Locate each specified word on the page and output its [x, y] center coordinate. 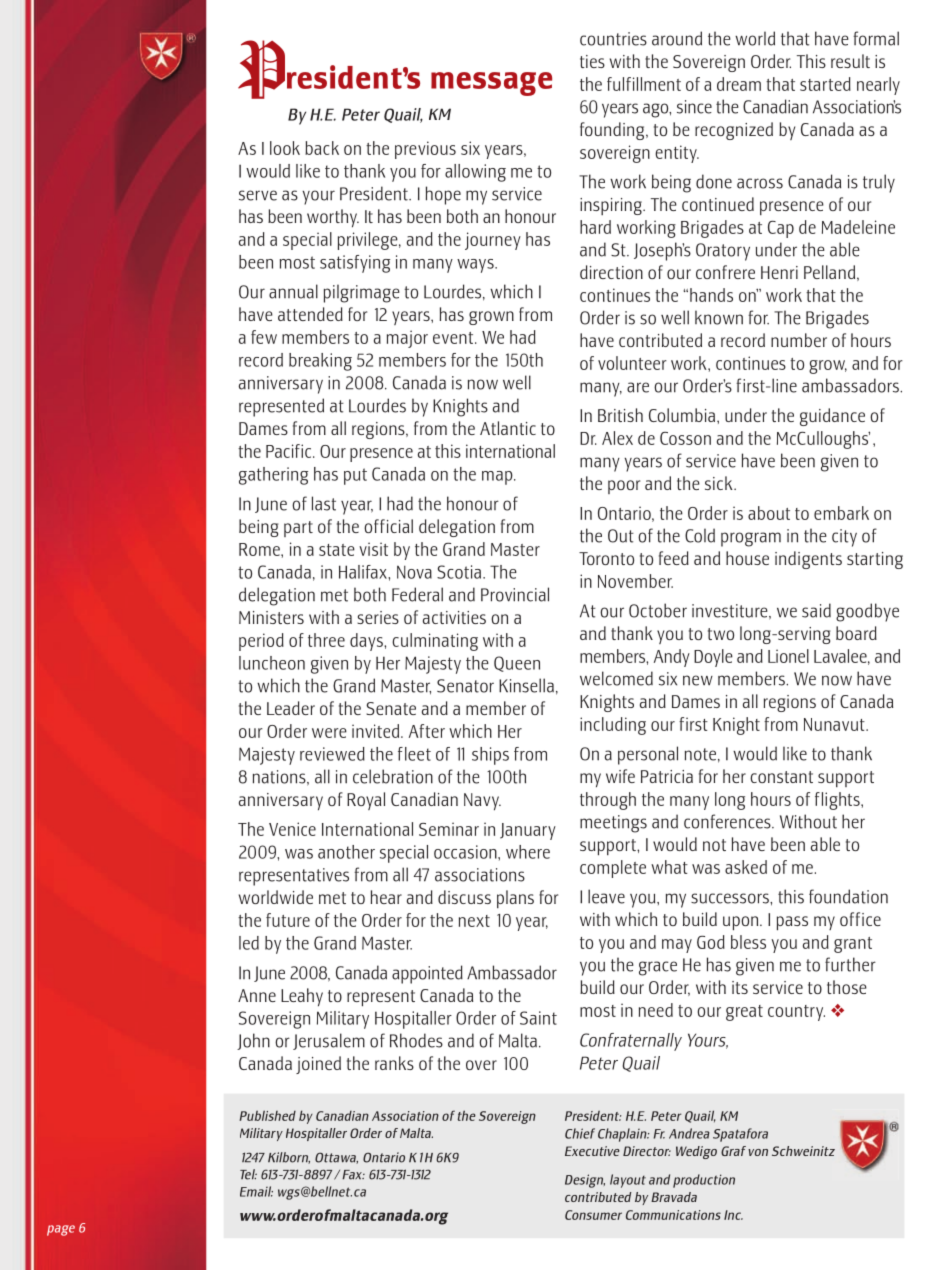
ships [490, 756]
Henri [779, 272]
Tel [248, 1174]
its [740, 987]
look [285, 148]
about [769, 513]
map [498, 478]
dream [739, 84]
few [264, 337]
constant [781, 777]
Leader [291, 708]
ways [476, 266]
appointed [427, 974]
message [491, 84]
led [249, 943]
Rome [260, 549]
